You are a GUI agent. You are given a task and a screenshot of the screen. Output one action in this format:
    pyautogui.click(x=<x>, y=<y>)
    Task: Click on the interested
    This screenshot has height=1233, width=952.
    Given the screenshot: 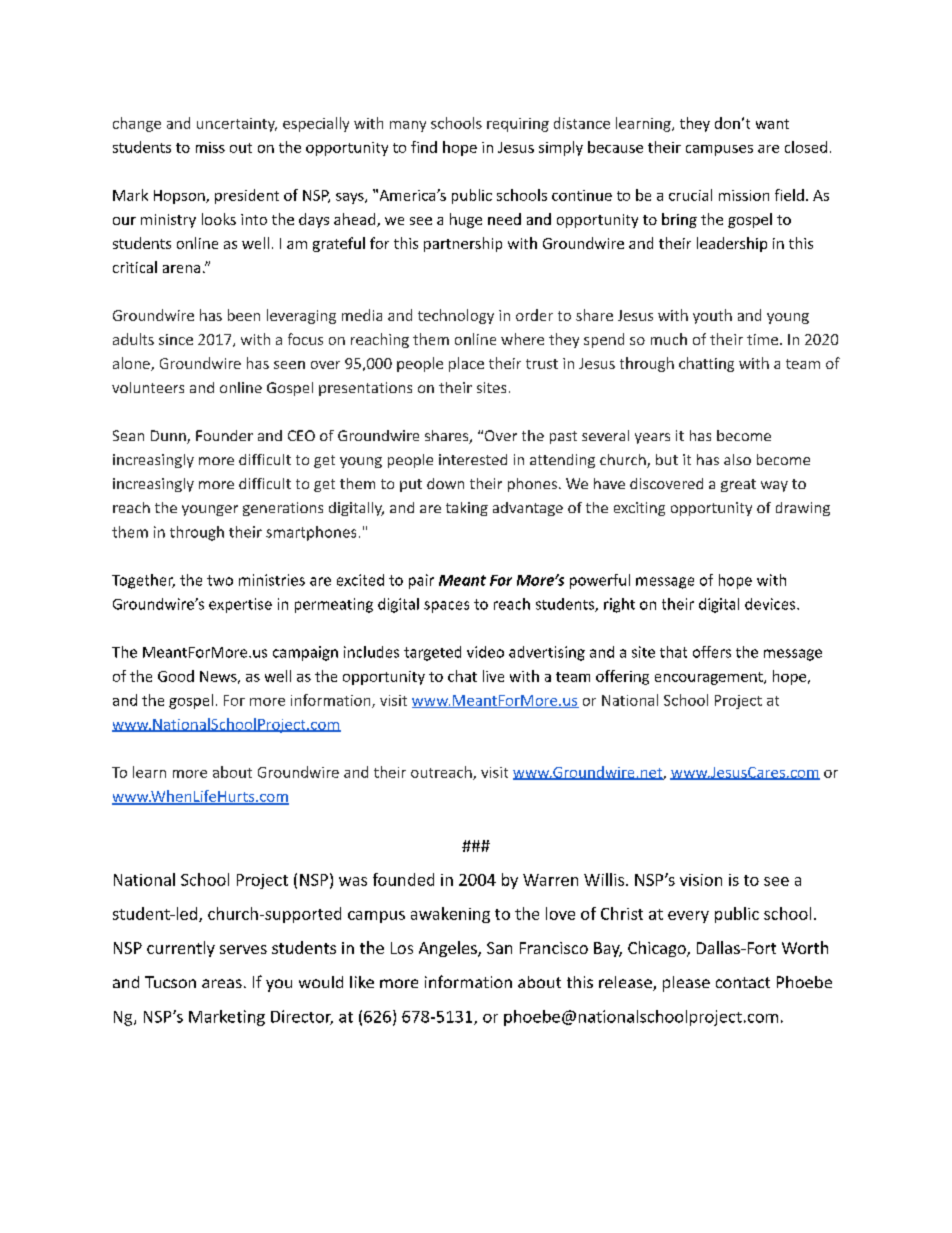 What is the action you would take?
    pyautogui.click(x=473, y=459)
